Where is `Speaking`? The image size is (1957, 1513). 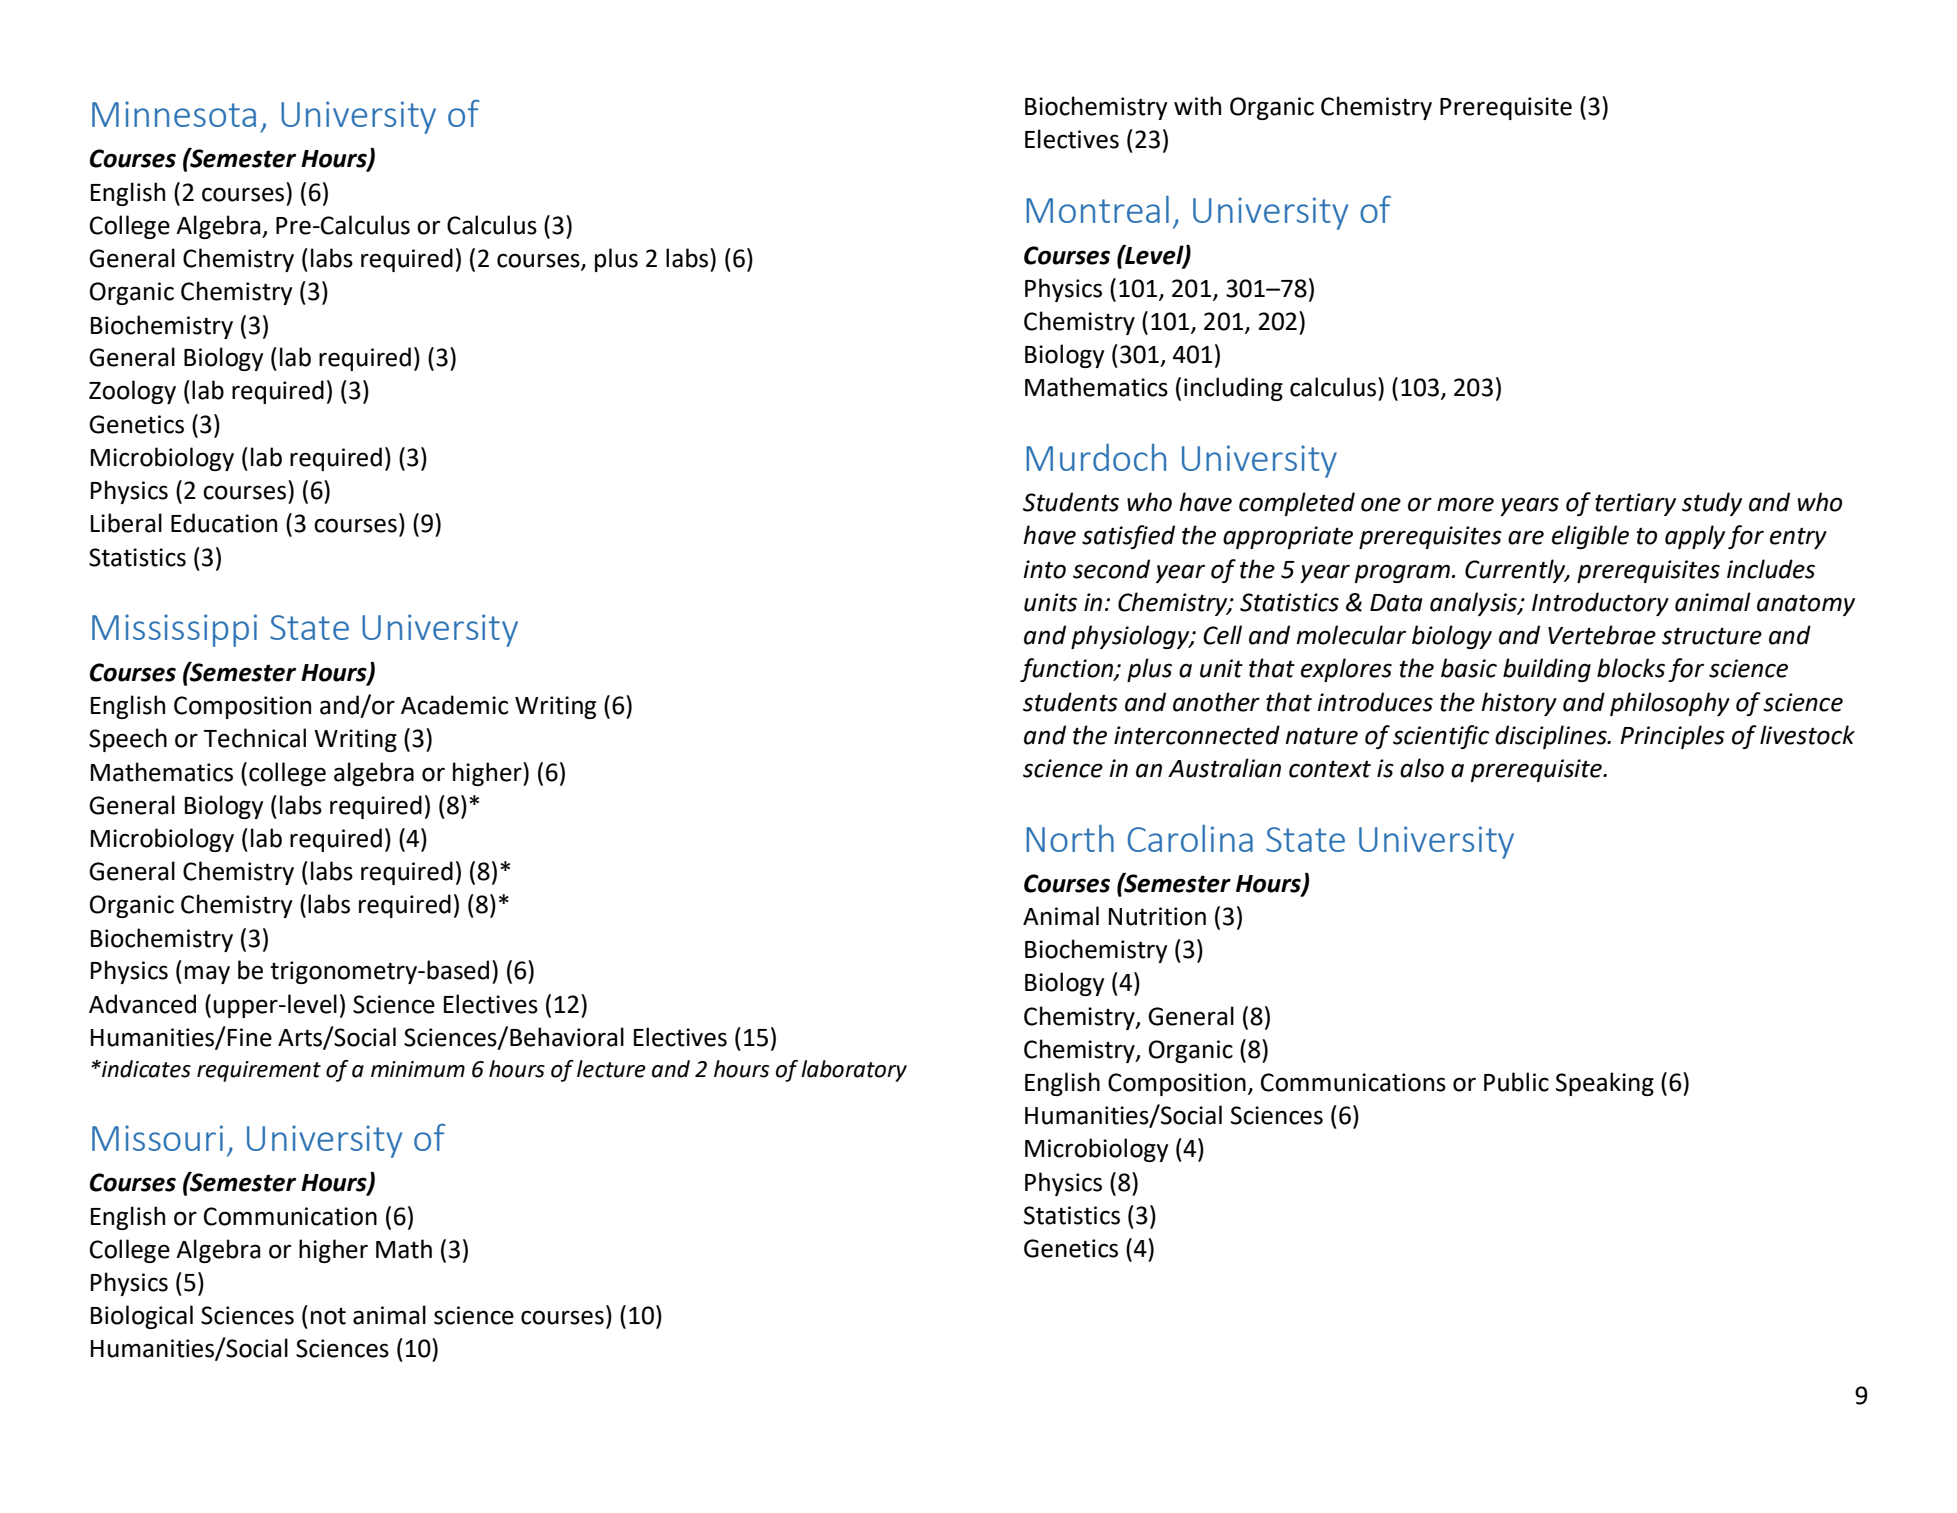 Speaking is located at coordinates (1605, 1084).
